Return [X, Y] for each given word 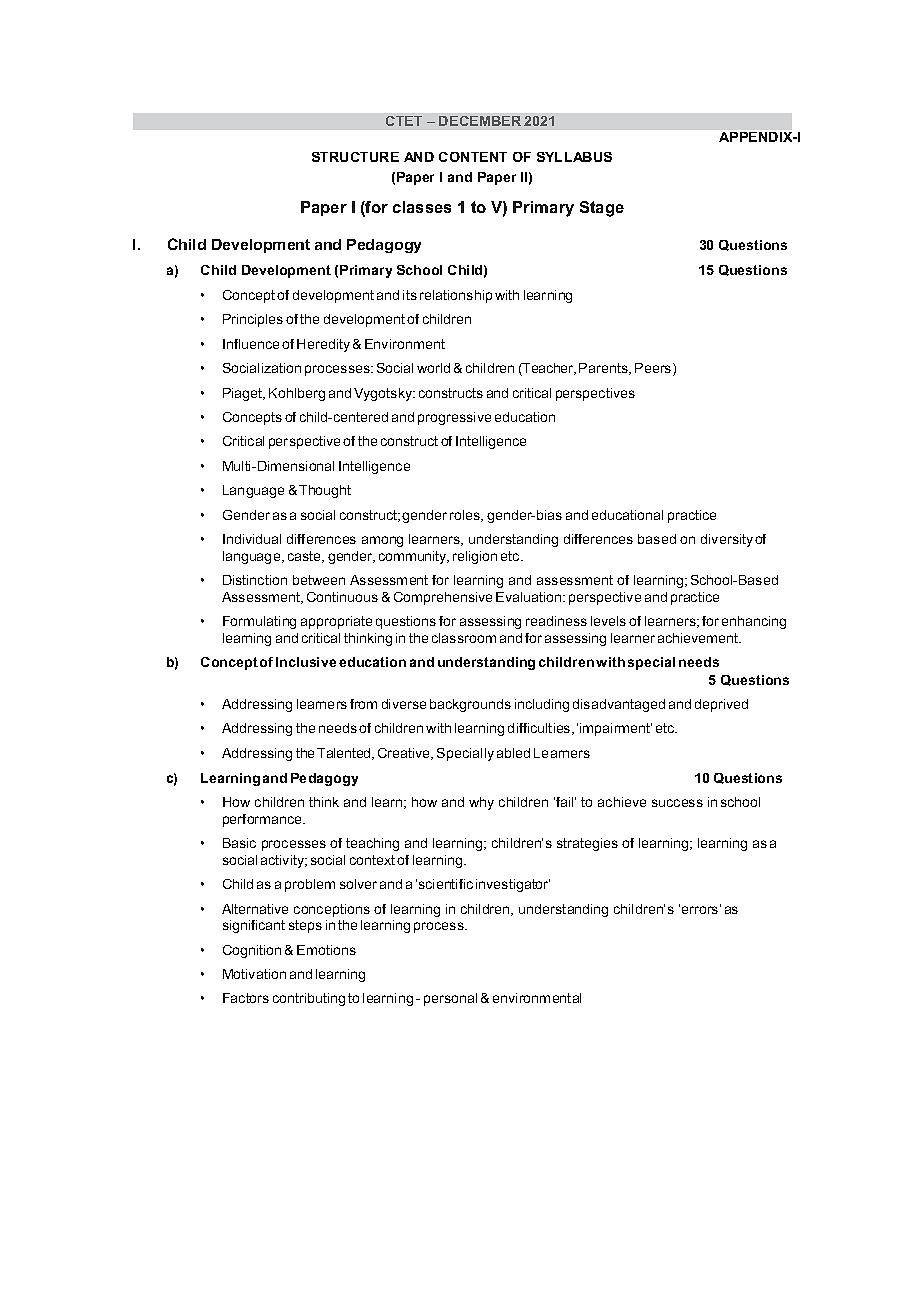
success [677, 803]
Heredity [323, 345]
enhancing [754, 622]
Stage [602, 209]
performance [264, 820]
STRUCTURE [355, 157]
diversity [727, 540]
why [481, 803]
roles [466, 516]
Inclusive [306, 662]
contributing [309, 999]
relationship [456, 296]
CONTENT [473, 157]
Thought [325, 491]
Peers [654, 369]
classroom [464, 638]
